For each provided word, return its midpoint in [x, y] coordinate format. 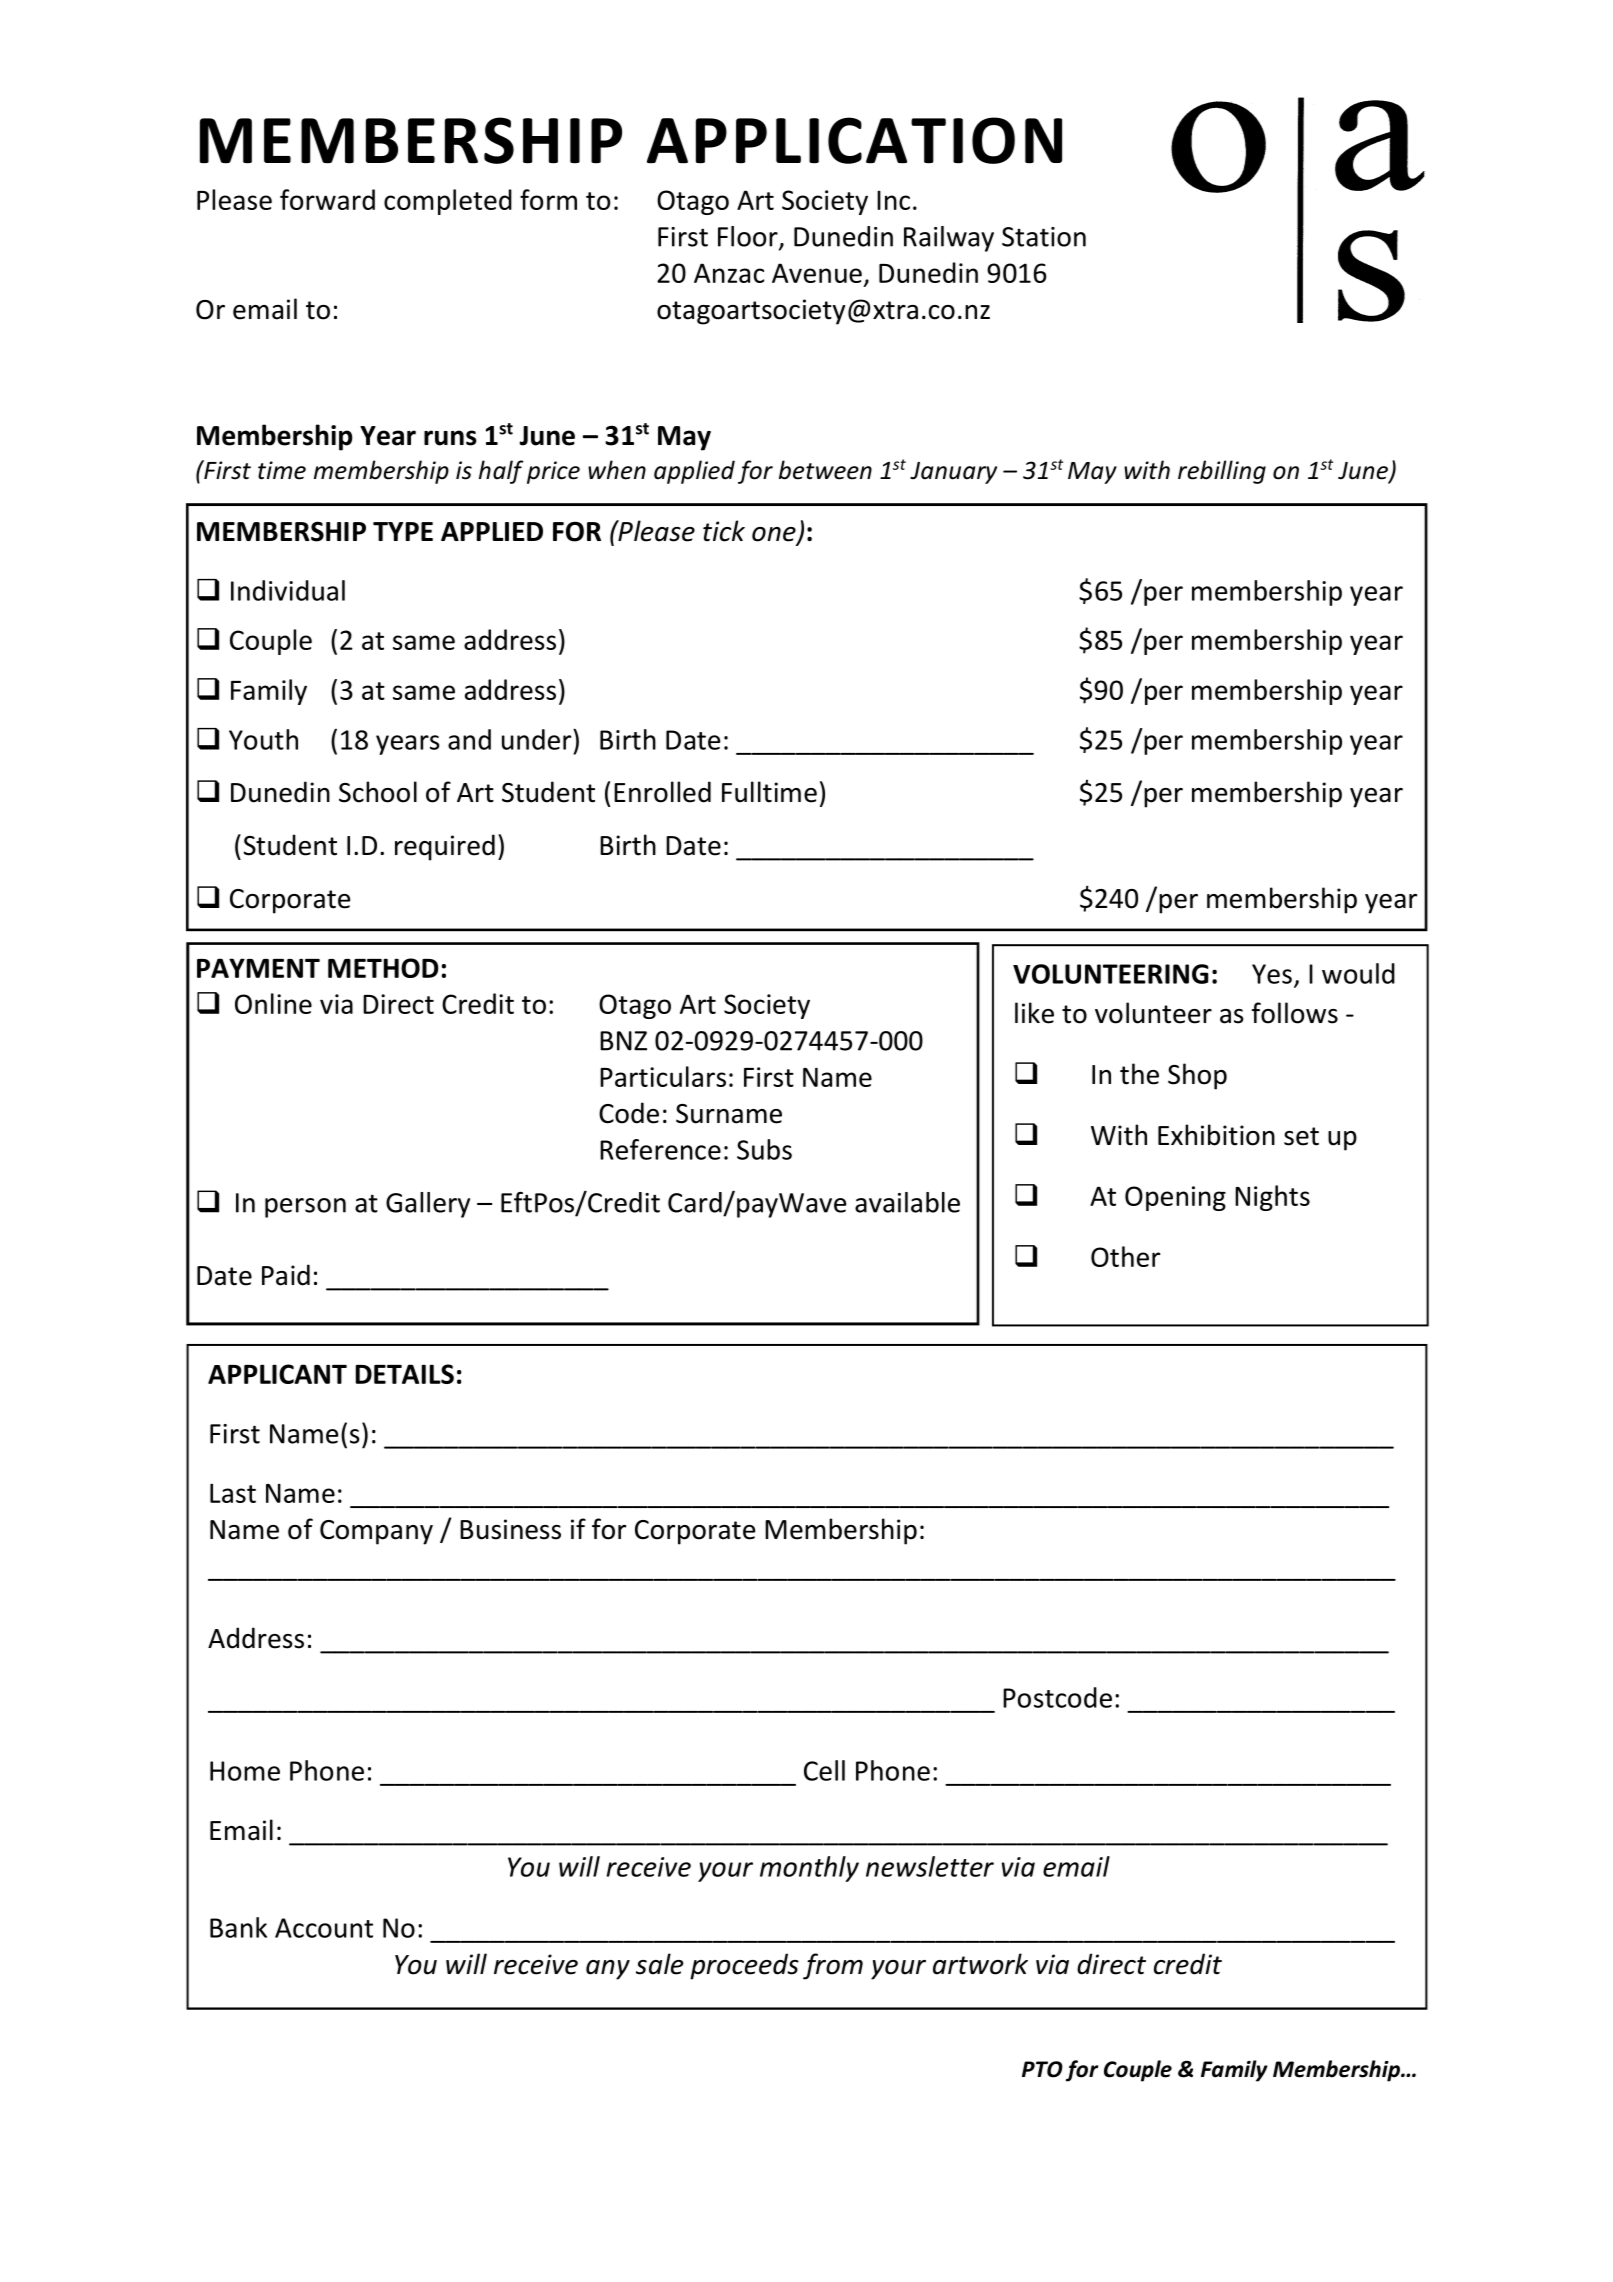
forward [327, 199]
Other [1125, 1256]
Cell [824, 1770]
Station [1044, 237]
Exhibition [1216, 1135]
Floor [749, 237]
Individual [288, 590]
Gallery [428, 1205]
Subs [764, 1149]
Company [376, 1532]
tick [724, 531]
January [953, 473]
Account [324, 1928]
